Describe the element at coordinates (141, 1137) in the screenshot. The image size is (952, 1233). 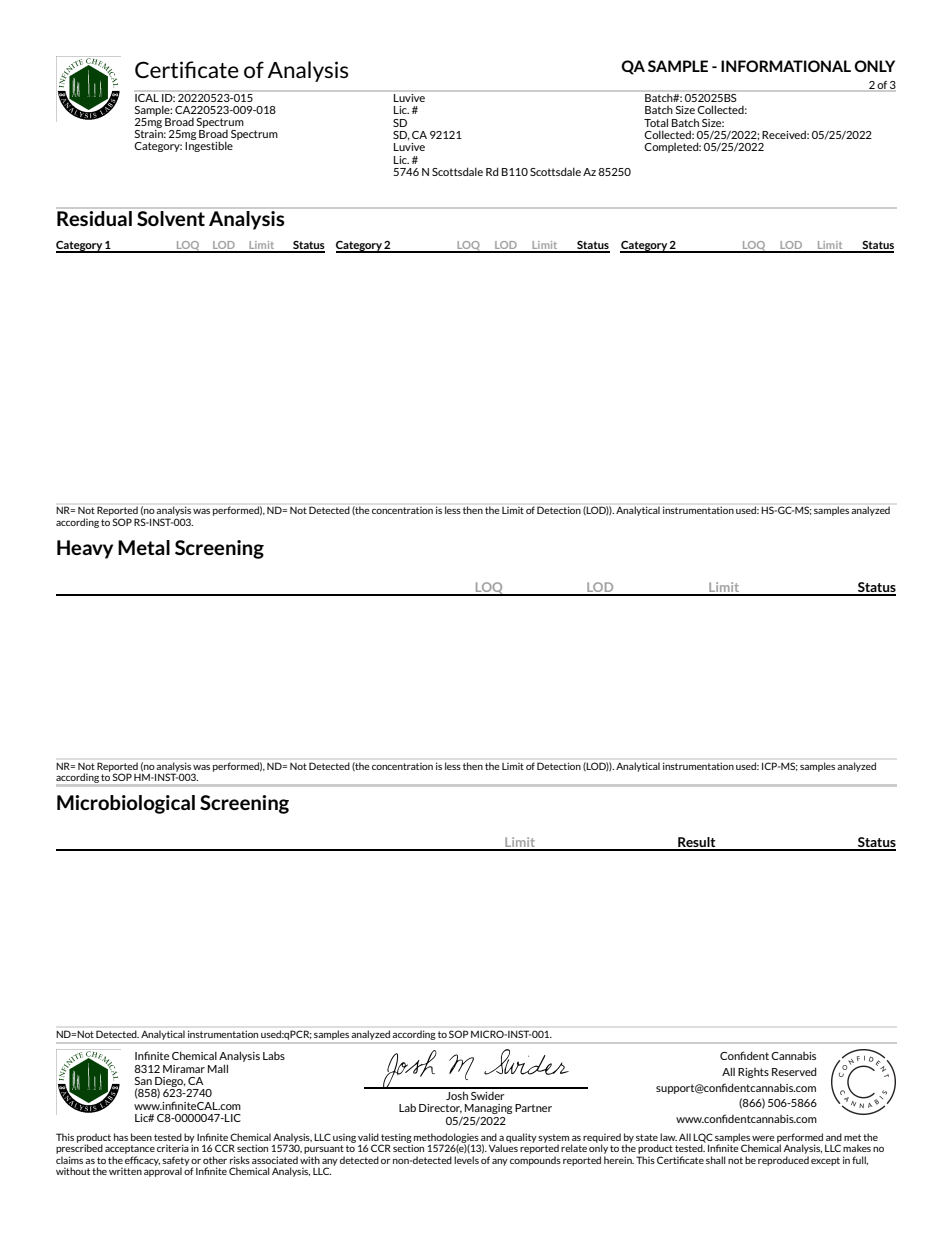
I see `been` at that location.
